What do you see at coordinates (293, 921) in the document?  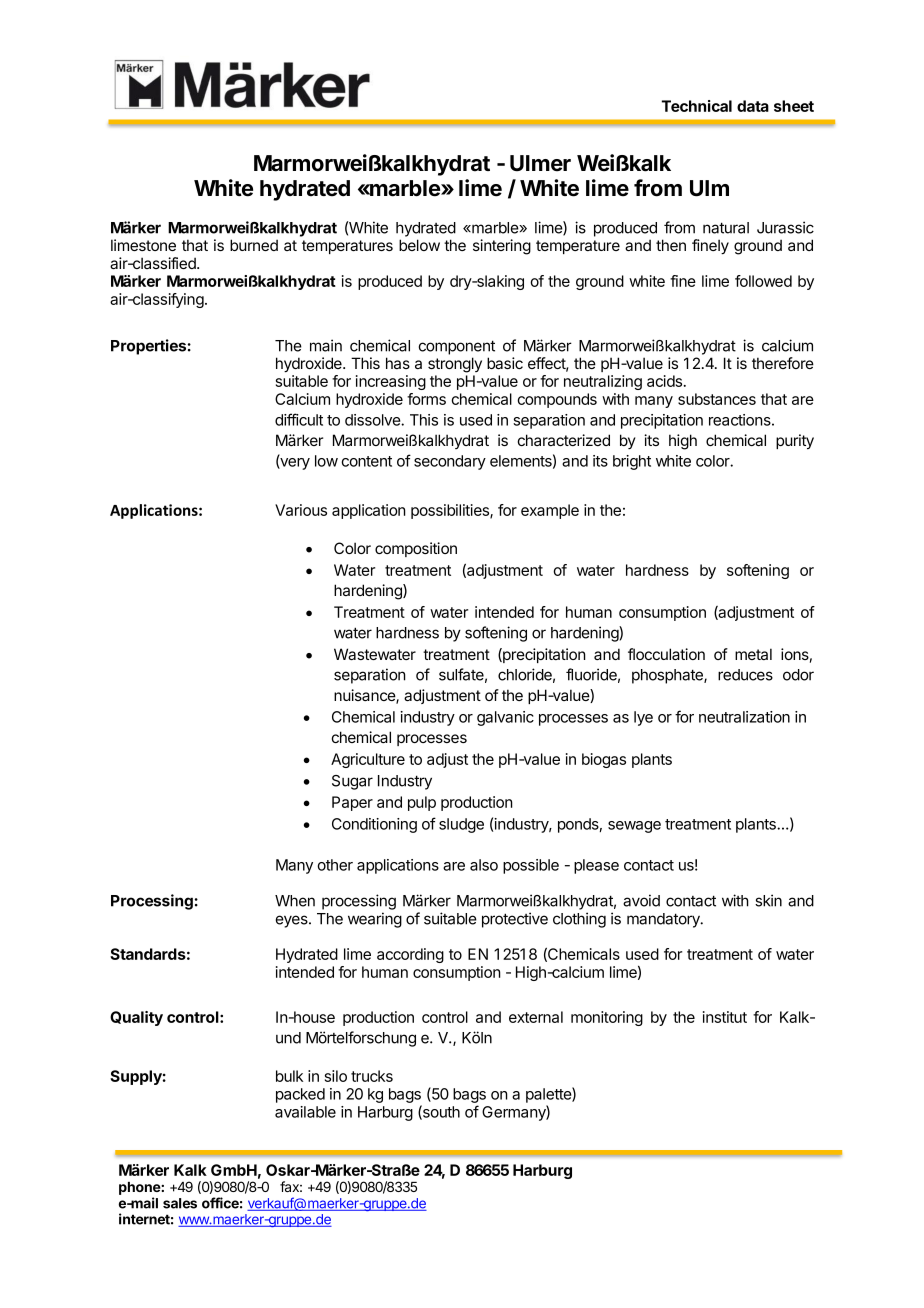 I see `eyes` at bounding box center [293, 921].
